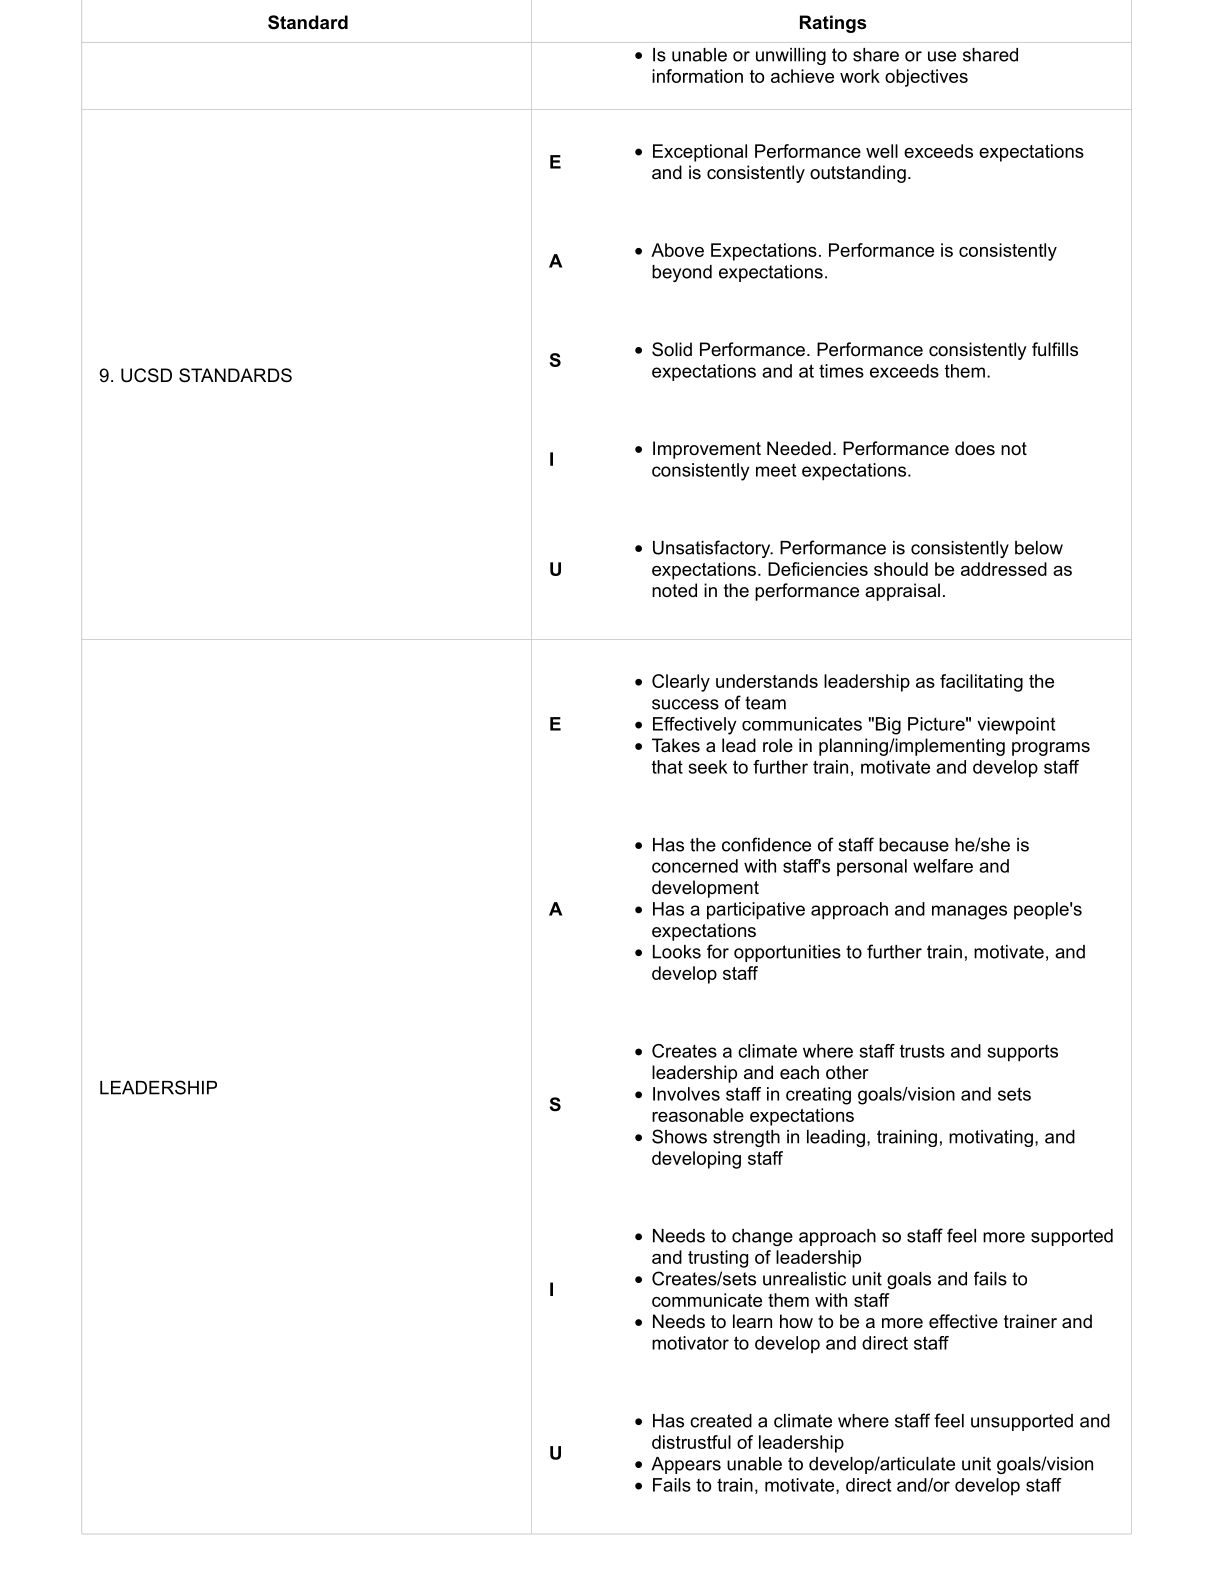 The image size is (1215, 1572). Describe the element at coordinates (695, 866) in the document. I see `concerned` at that location.
